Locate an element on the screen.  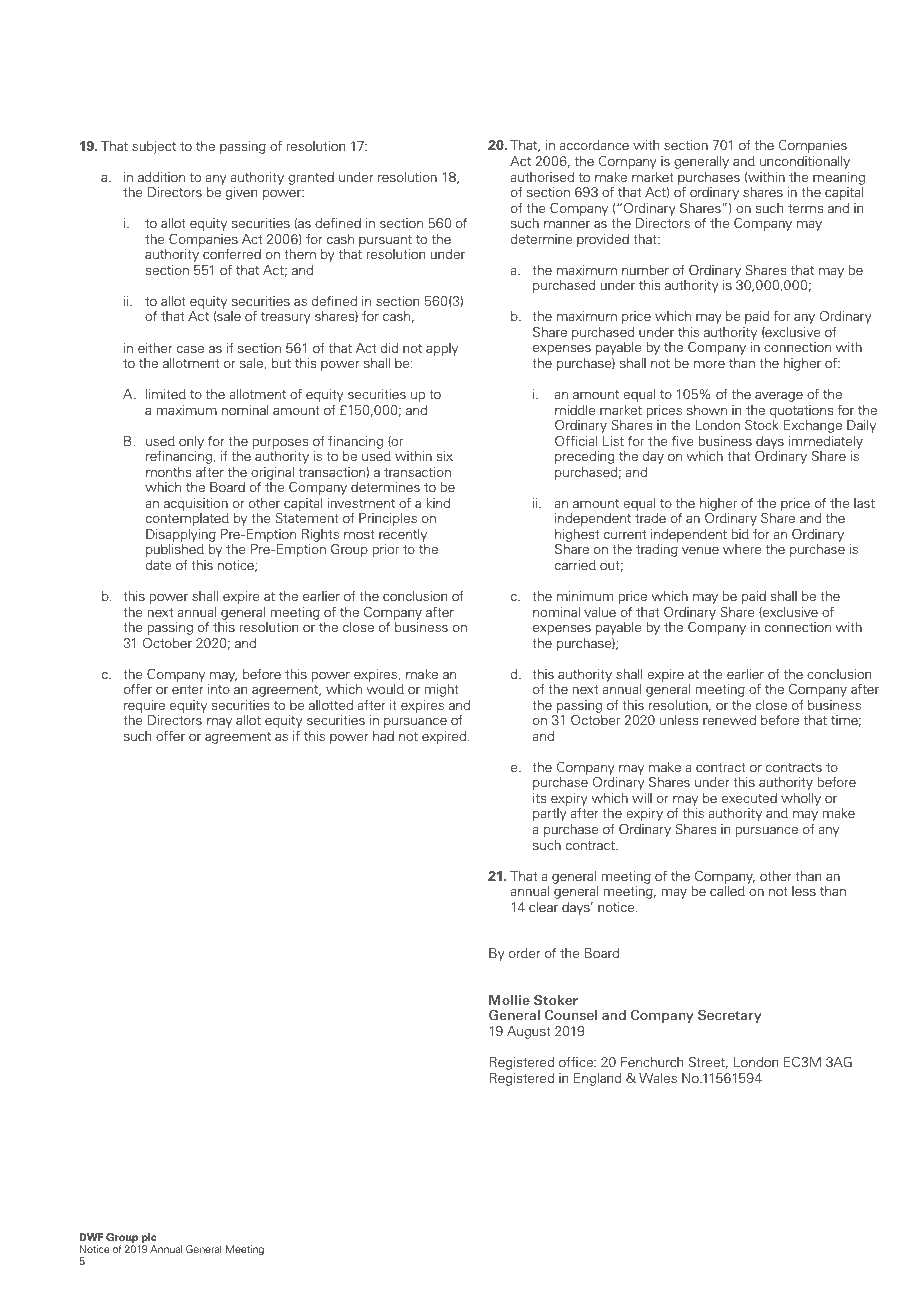
plc is located at coordinates (149, 1239).
